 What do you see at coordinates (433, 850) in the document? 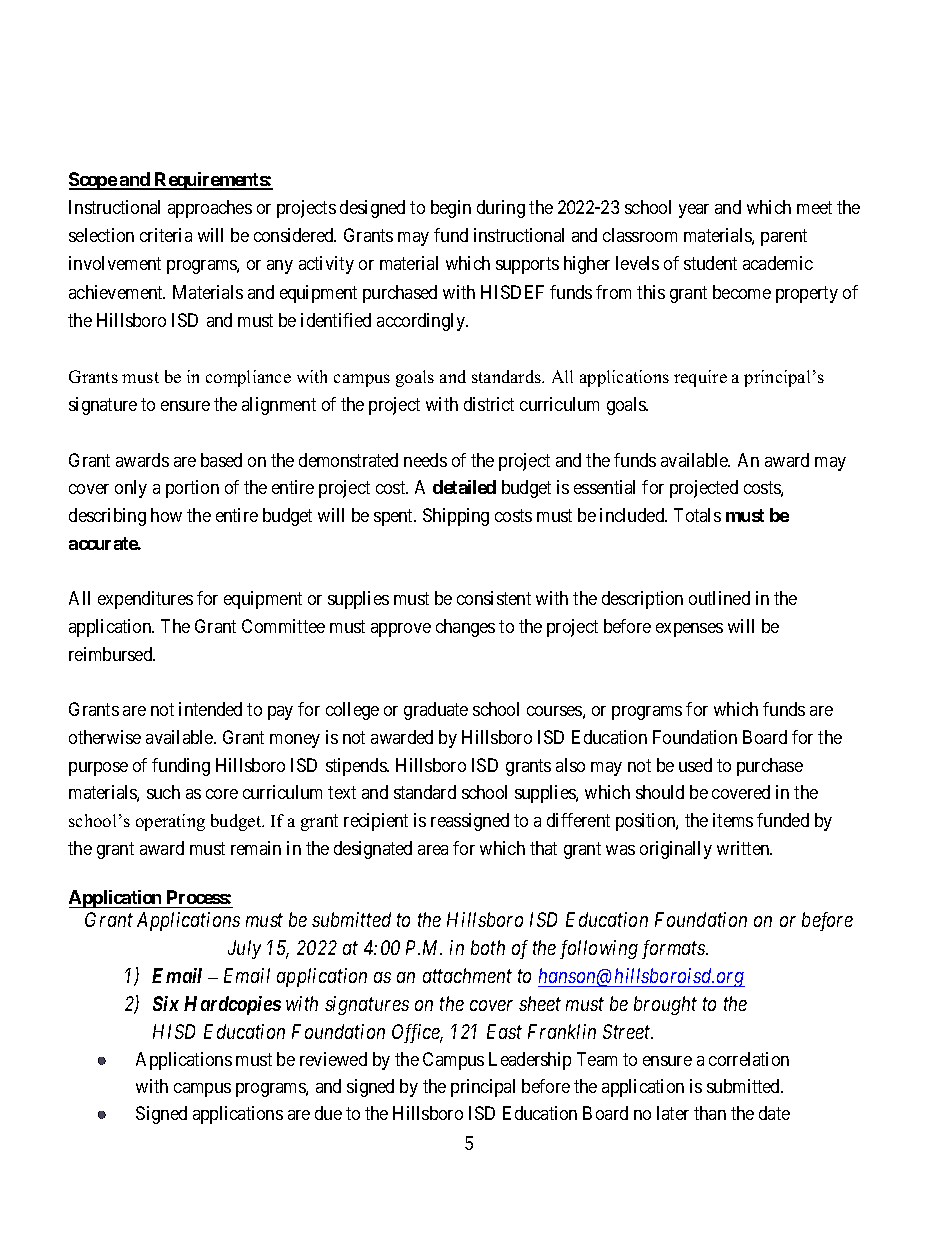
I see `area` at bounding box center [433, 850].
